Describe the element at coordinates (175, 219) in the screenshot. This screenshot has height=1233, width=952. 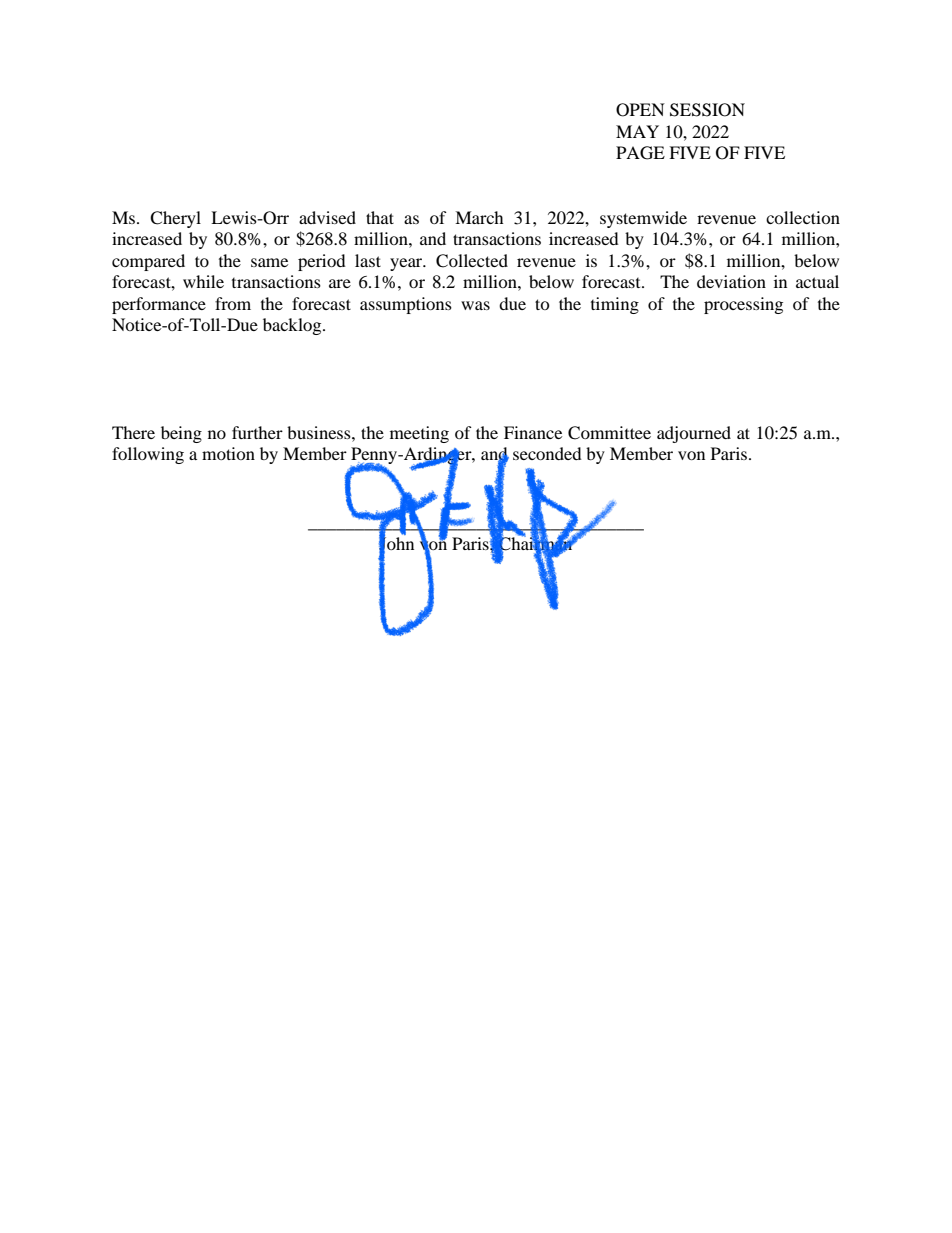
I see `Cheryl` at that location.
